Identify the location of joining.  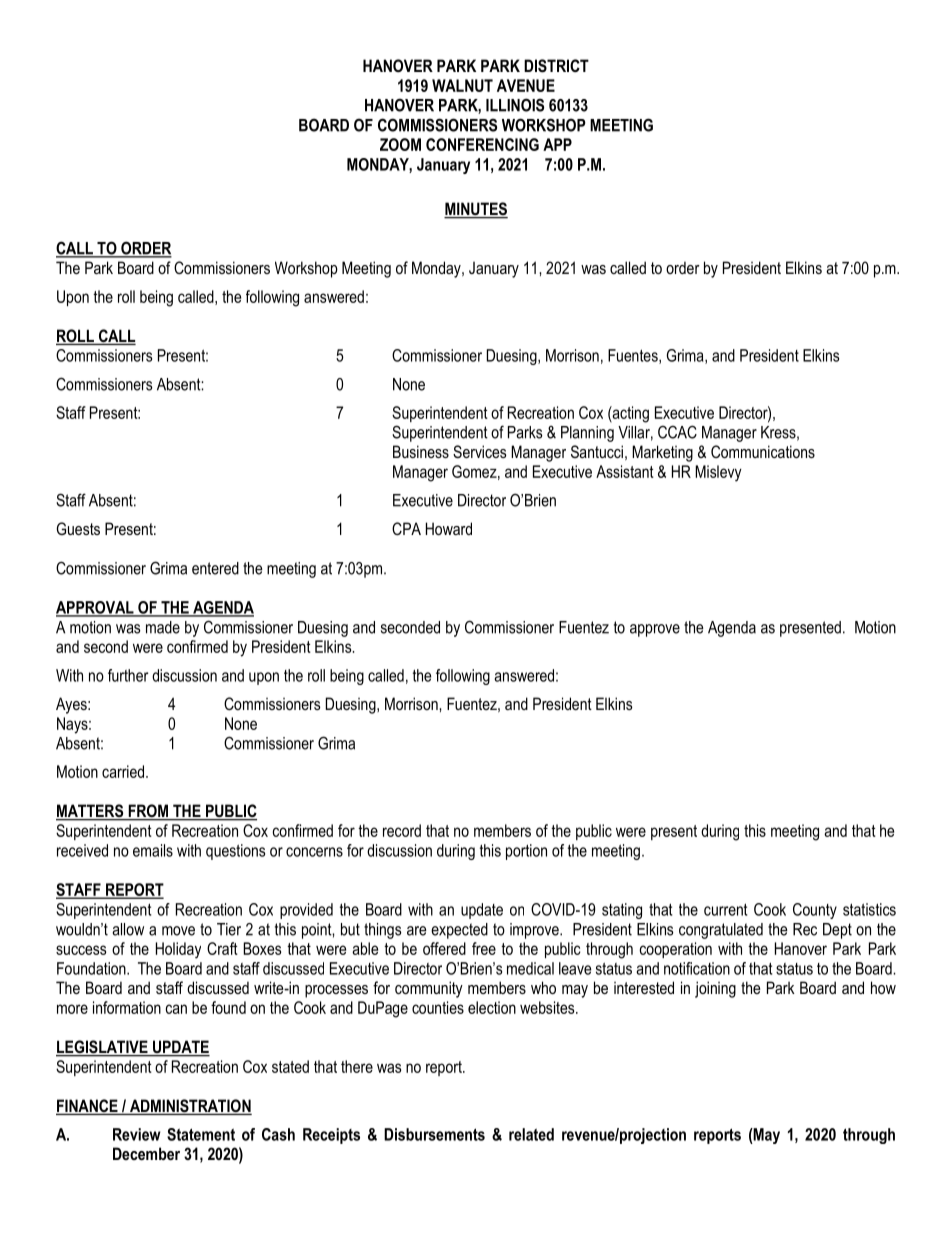
(715, 989).
